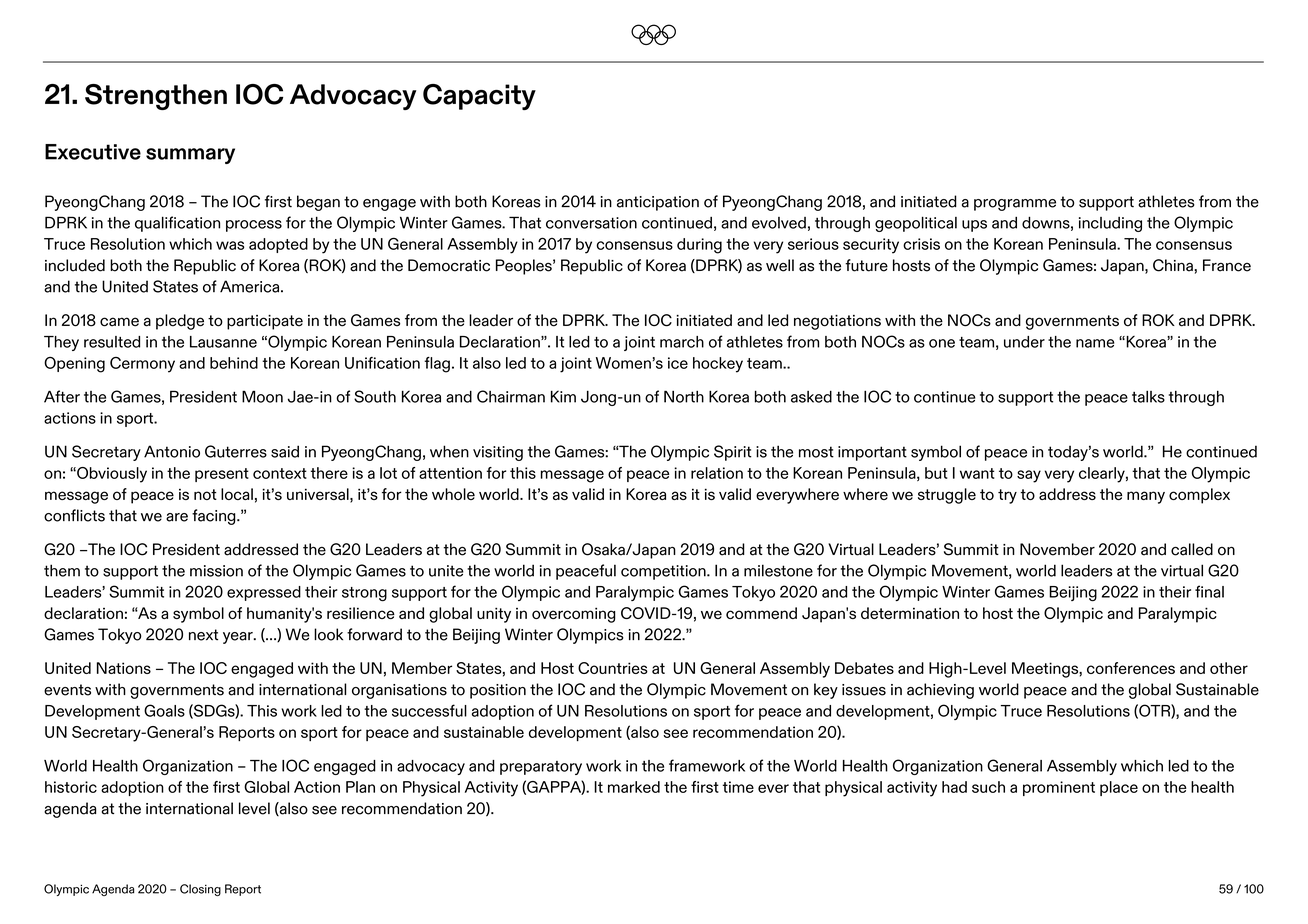 This image has width=1308, height=924. What do you see at coordinates (200, 890) in the image?
I see `Closing` at bounding box center [200, 890].
